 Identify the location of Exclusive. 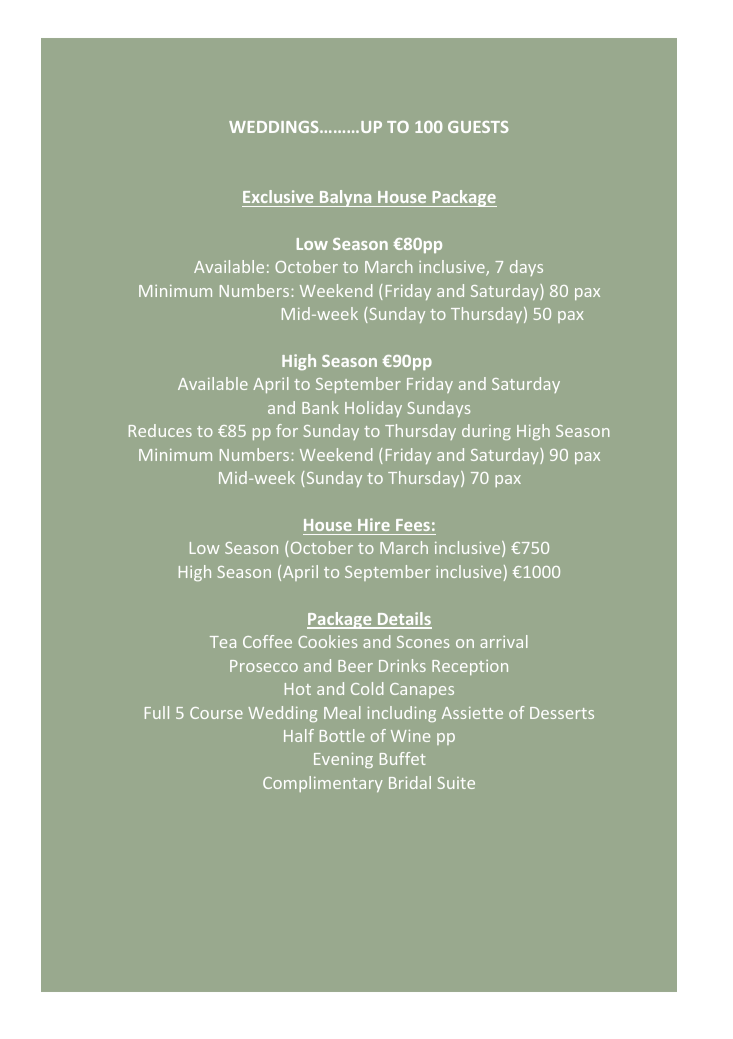
(278, 196).
